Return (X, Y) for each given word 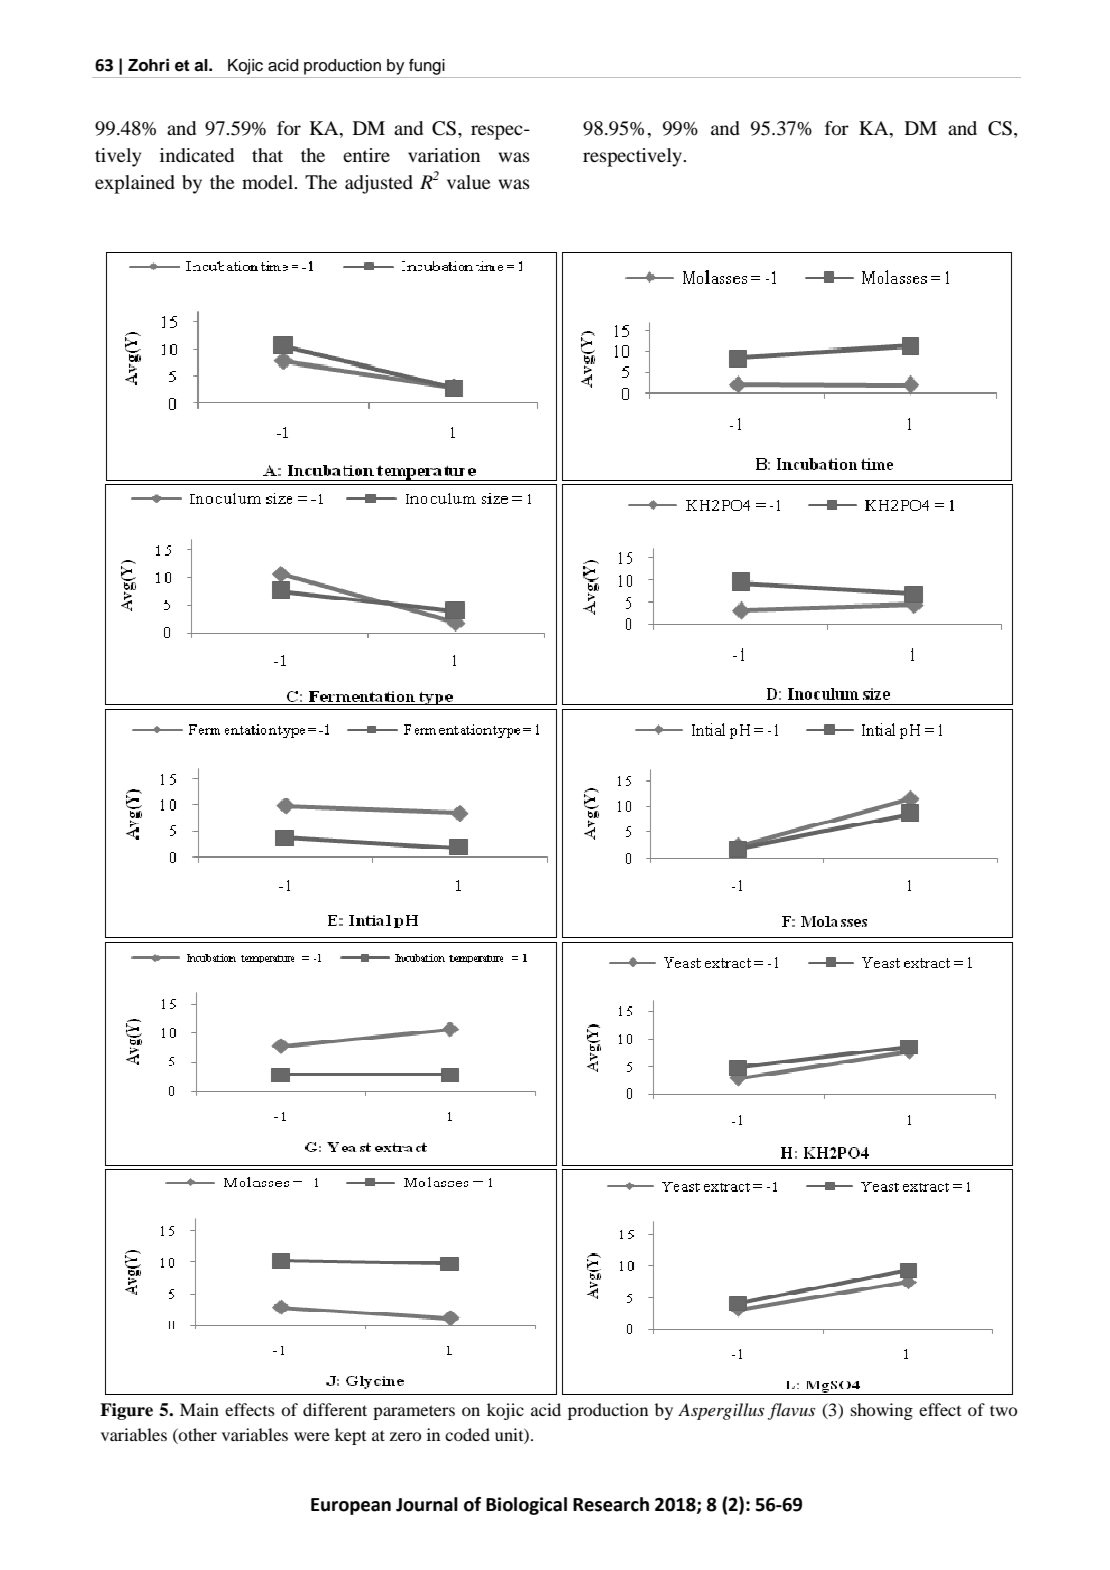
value (469, 182)
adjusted (379, 184)
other (197, 1434)
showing (882, 1411)
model (268, 182)
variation (444, 155)
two (1003, 1410)
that (267, 155)
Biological (526, 1506)
